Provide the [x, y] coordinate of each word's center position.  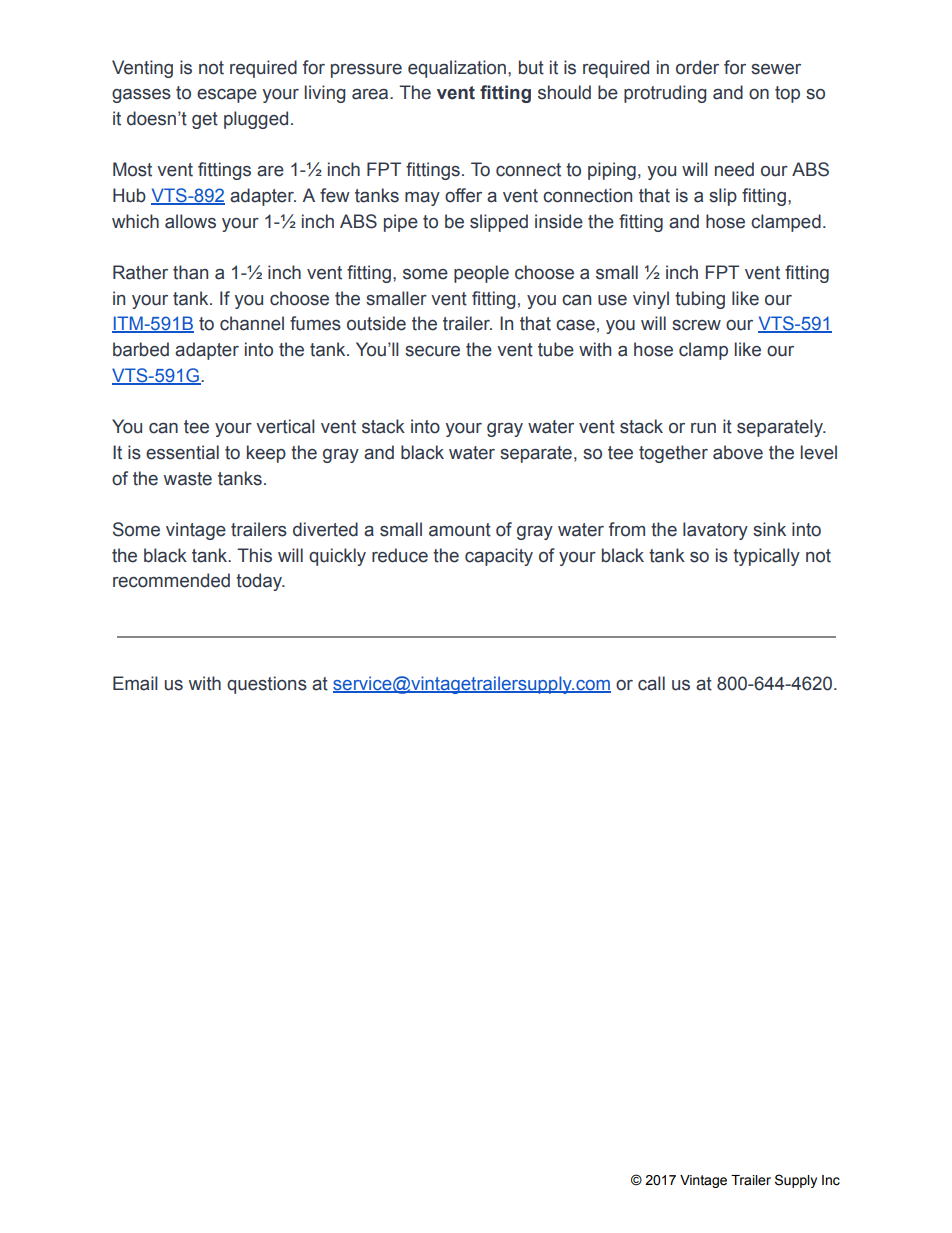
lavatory [715, 531]
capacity [499, 557]
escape [227, 96]
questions [267, 685]
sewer [776, 69]
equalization [457, 69]
